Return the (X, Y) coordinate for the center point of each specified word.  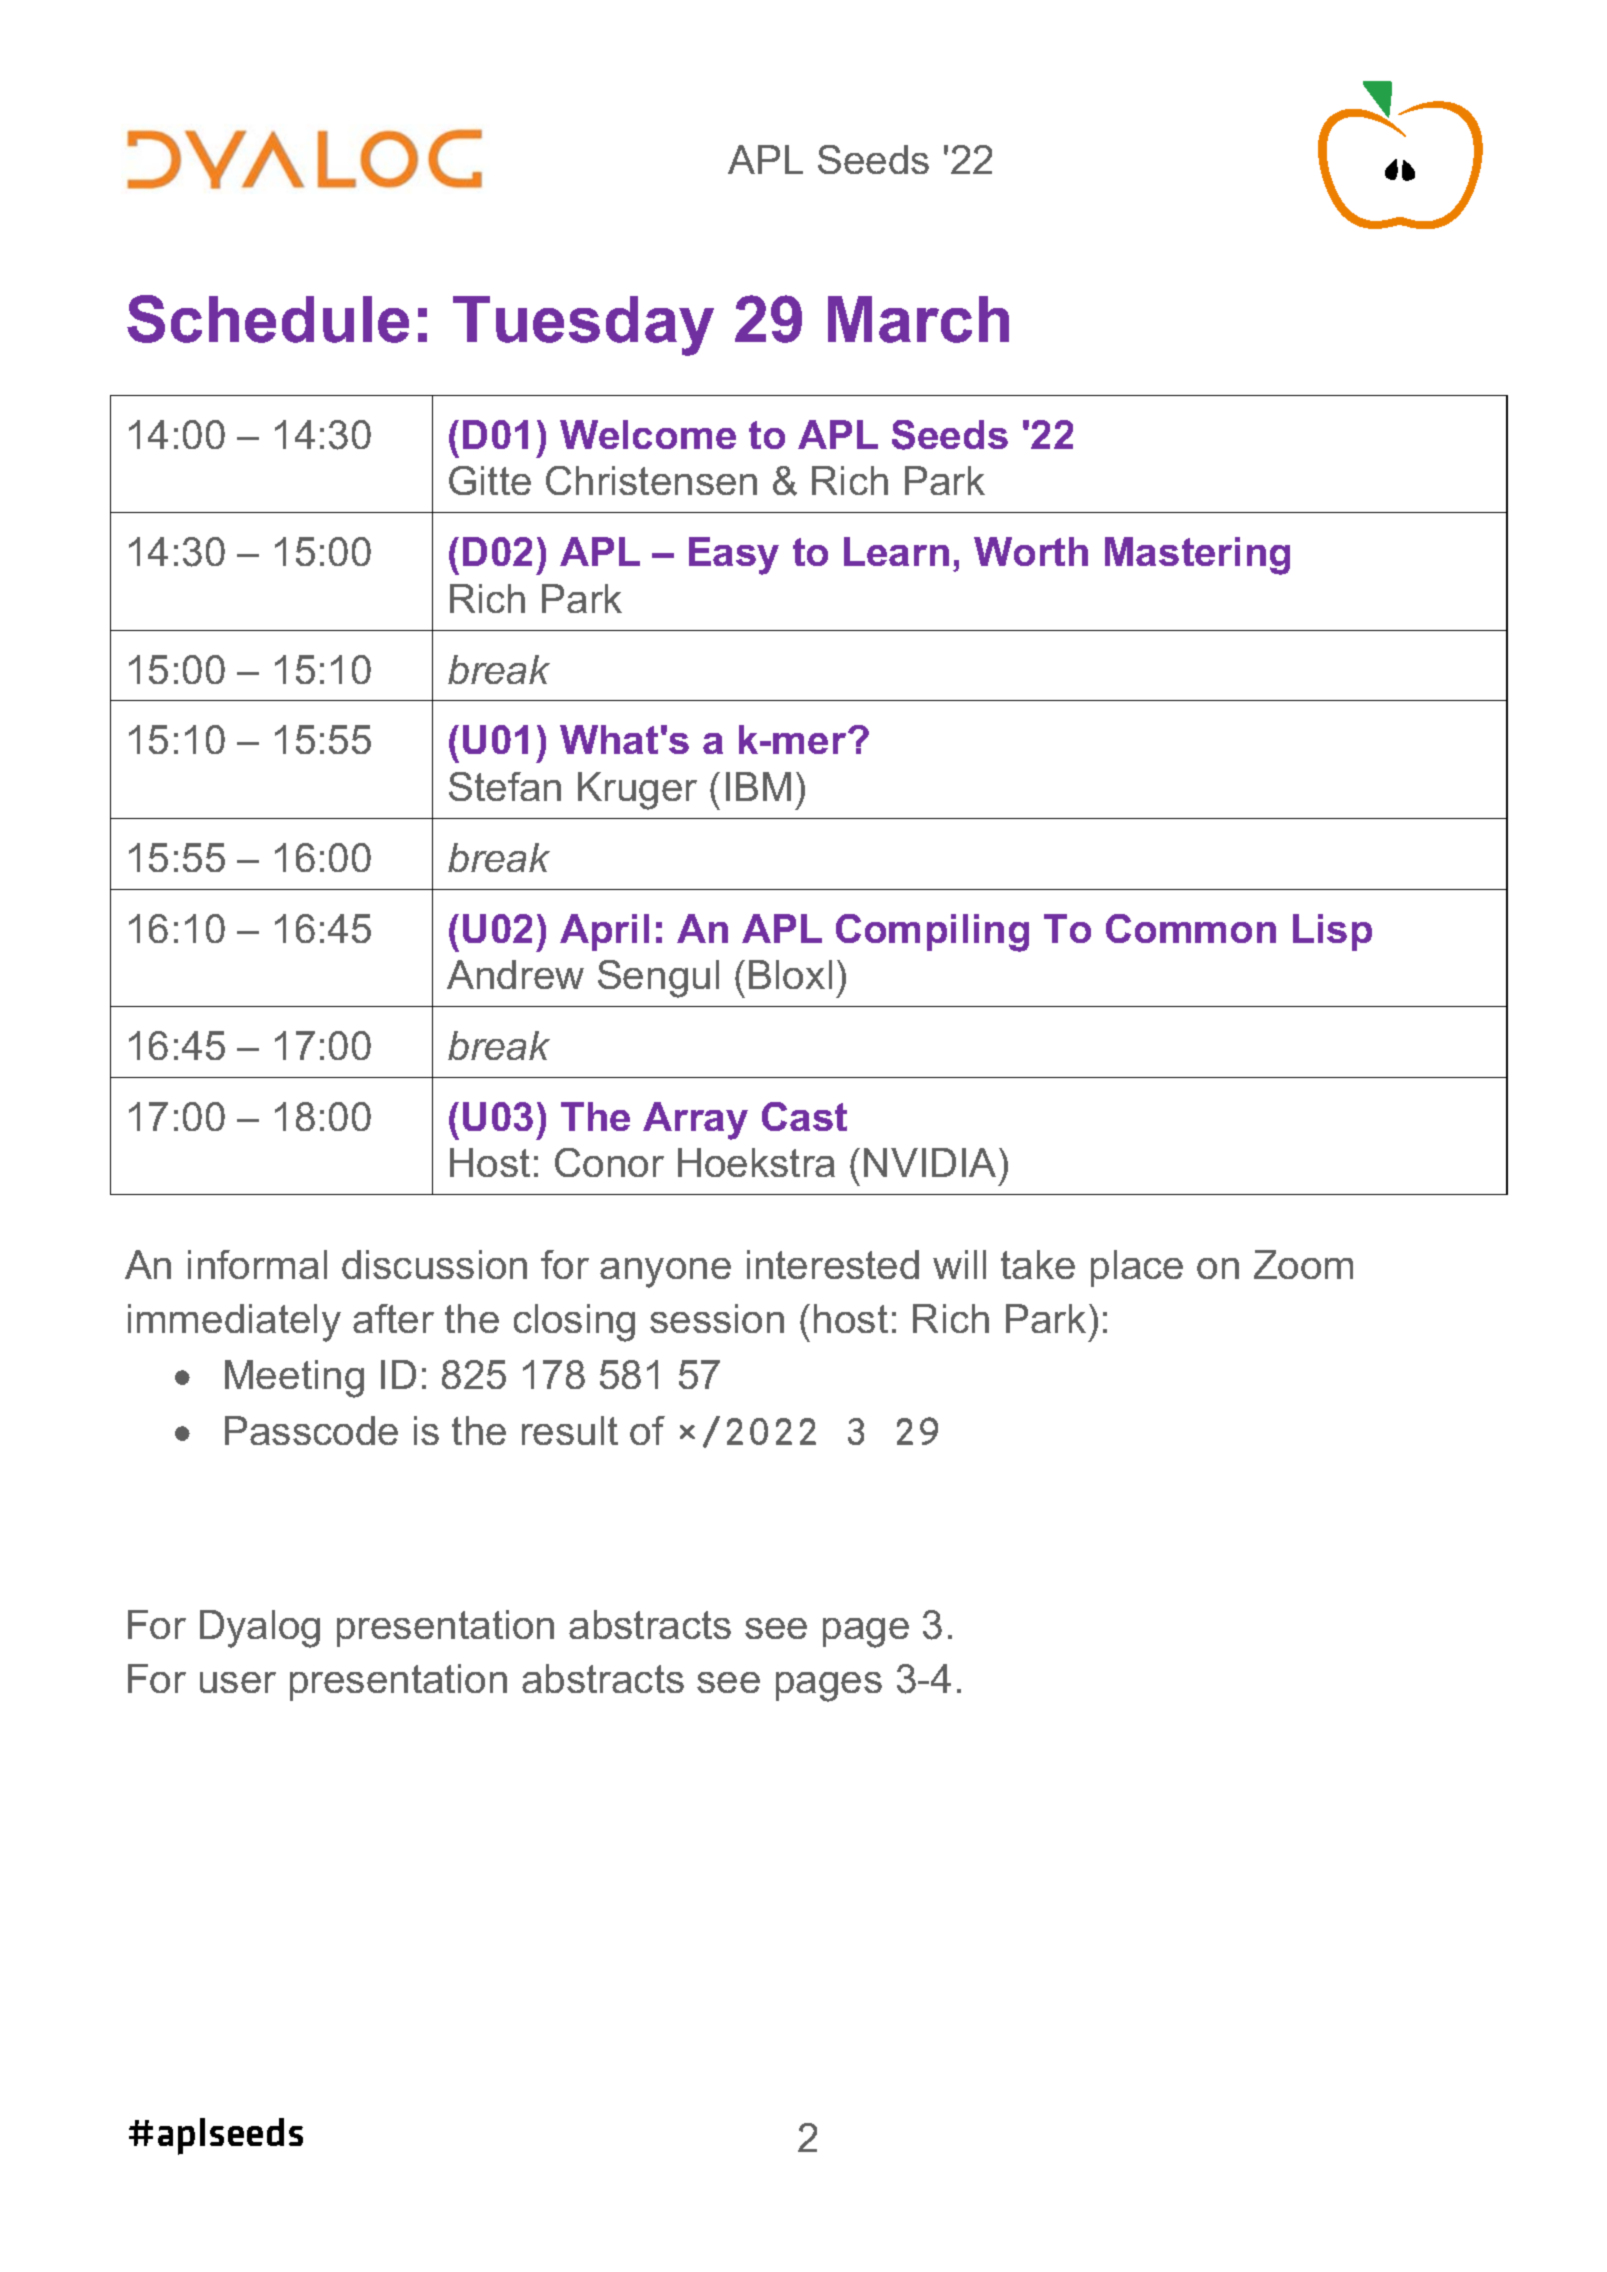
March (918, 319)
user (238, 1682)
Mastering (1197, 556)
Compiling (932, 933)
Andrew (515, 974)
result (570, 1430)
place (1137, 1268)
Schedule (268, 319)
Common (1191, 928)
